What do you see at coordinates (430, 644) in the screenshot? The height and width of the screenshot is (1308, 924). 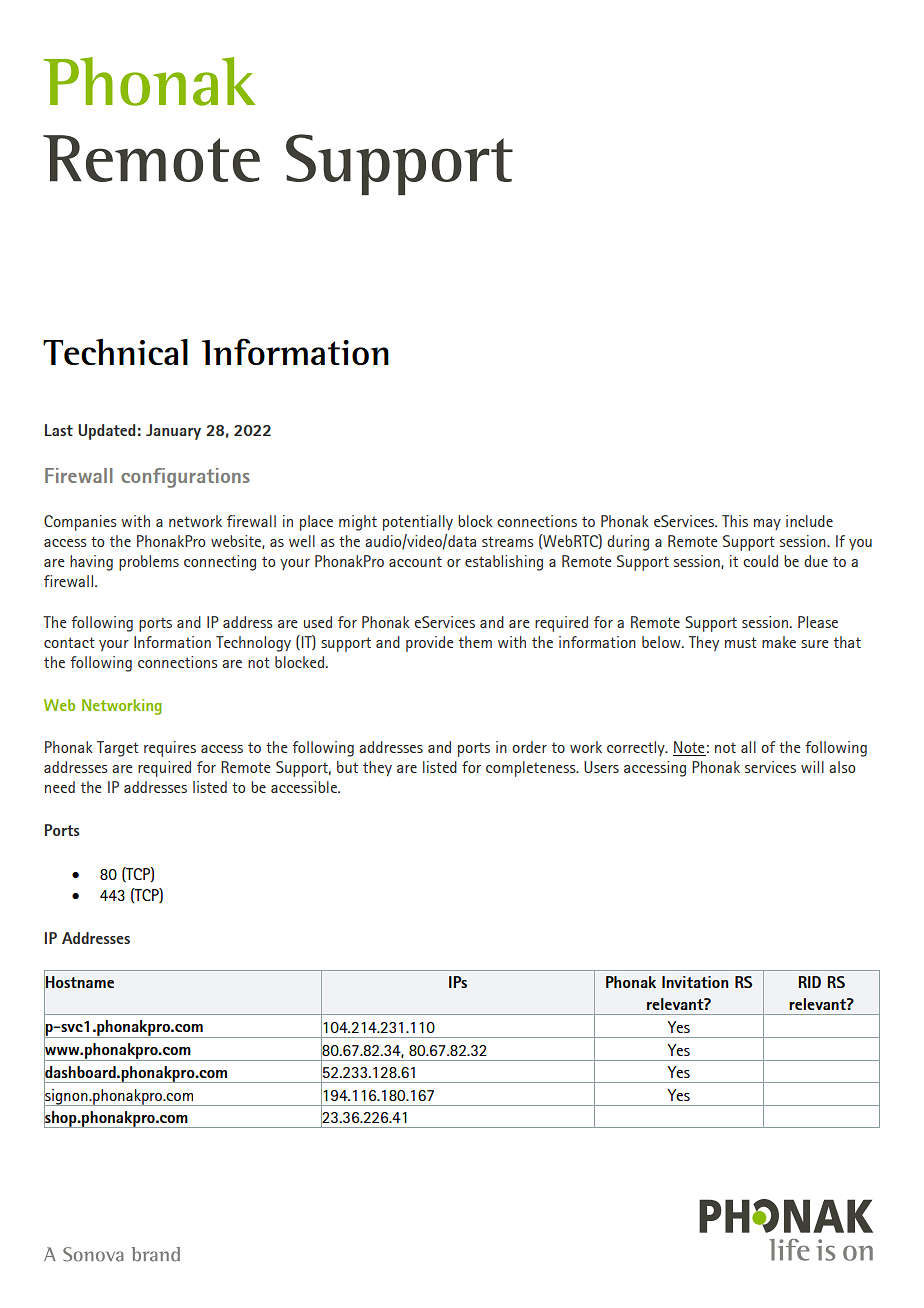 I see `provide` at bounding box center [430, 644].
